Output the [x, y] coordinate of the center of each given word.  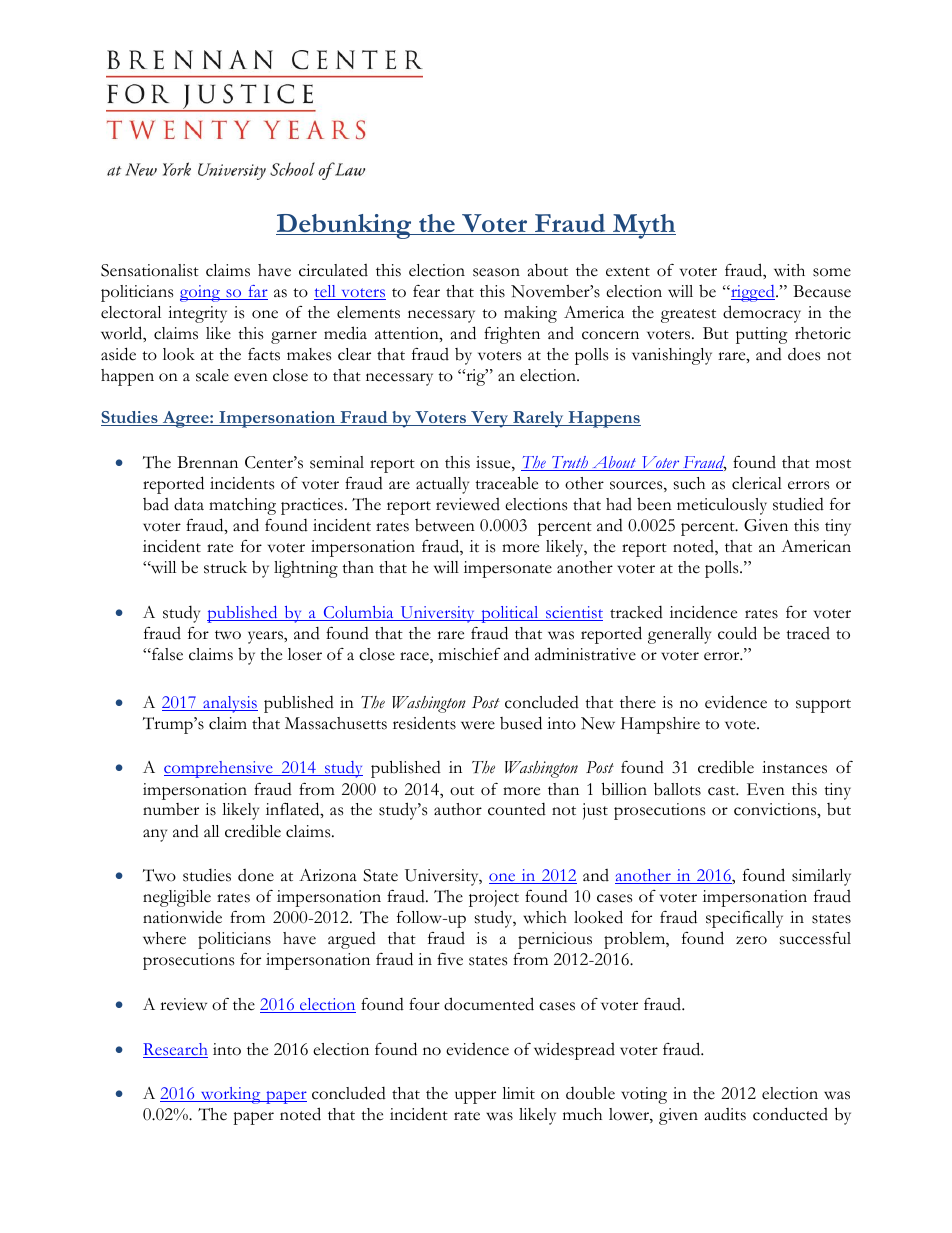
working [230, 1095]
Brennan [207, 462]
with [789, 270]
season [496, 272]
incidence [703, 612]
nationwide [182, 917]
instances [794, 767]
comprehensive [219, 769]
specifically [744, 919]
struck [225, 567]
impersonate [508, 569]
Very [490, 419]
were [478, 725]
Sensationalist [150, 270]
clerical [757, 483]
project [494, 898]
